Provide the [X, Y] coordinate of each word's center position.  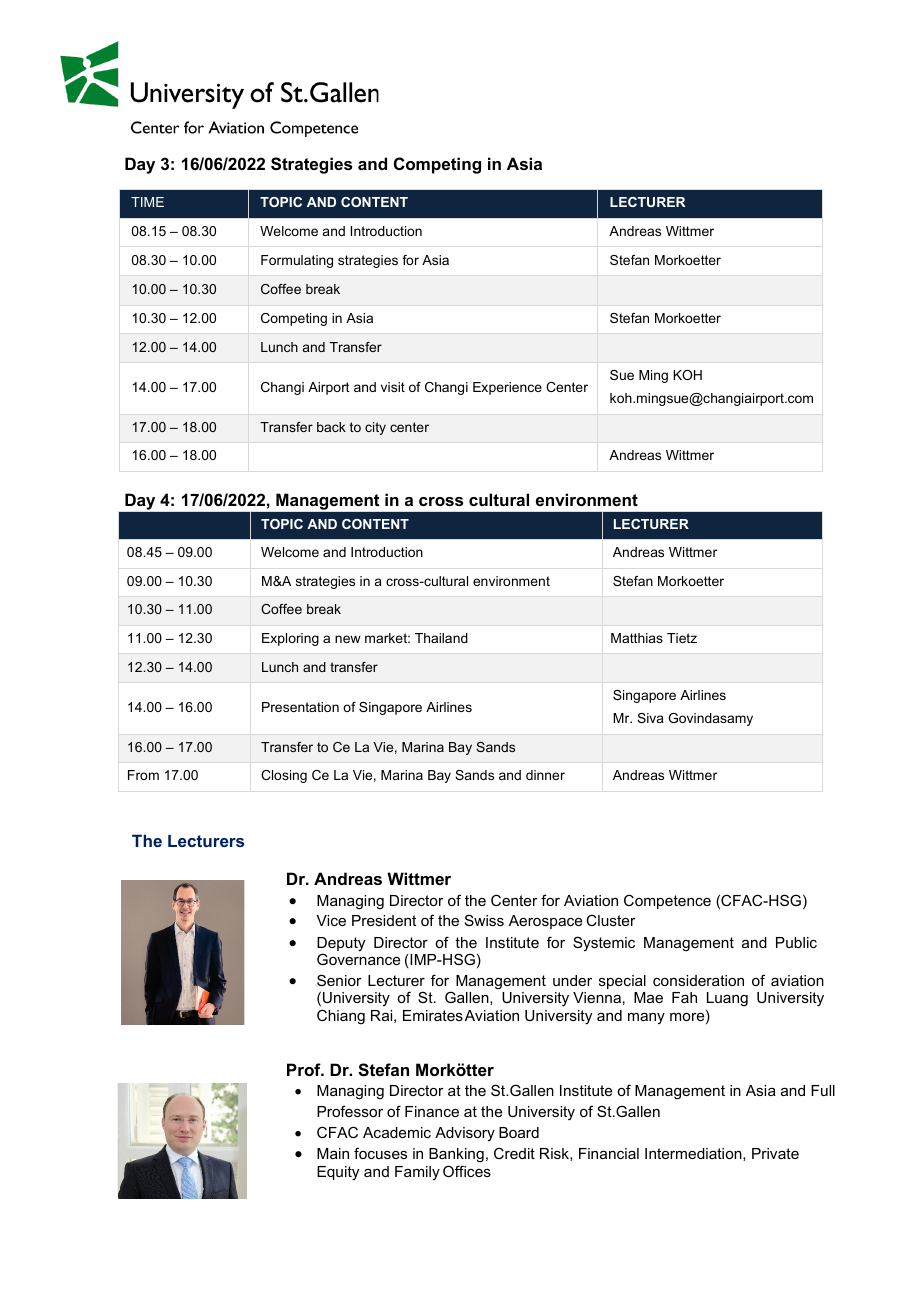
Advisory [465, 1134]
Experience [507, 388]
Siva [650, 718]
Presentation [300, 707]
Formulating [297, 261]
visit [393, 387]
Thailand [441, 638]
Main [333, 1153]
